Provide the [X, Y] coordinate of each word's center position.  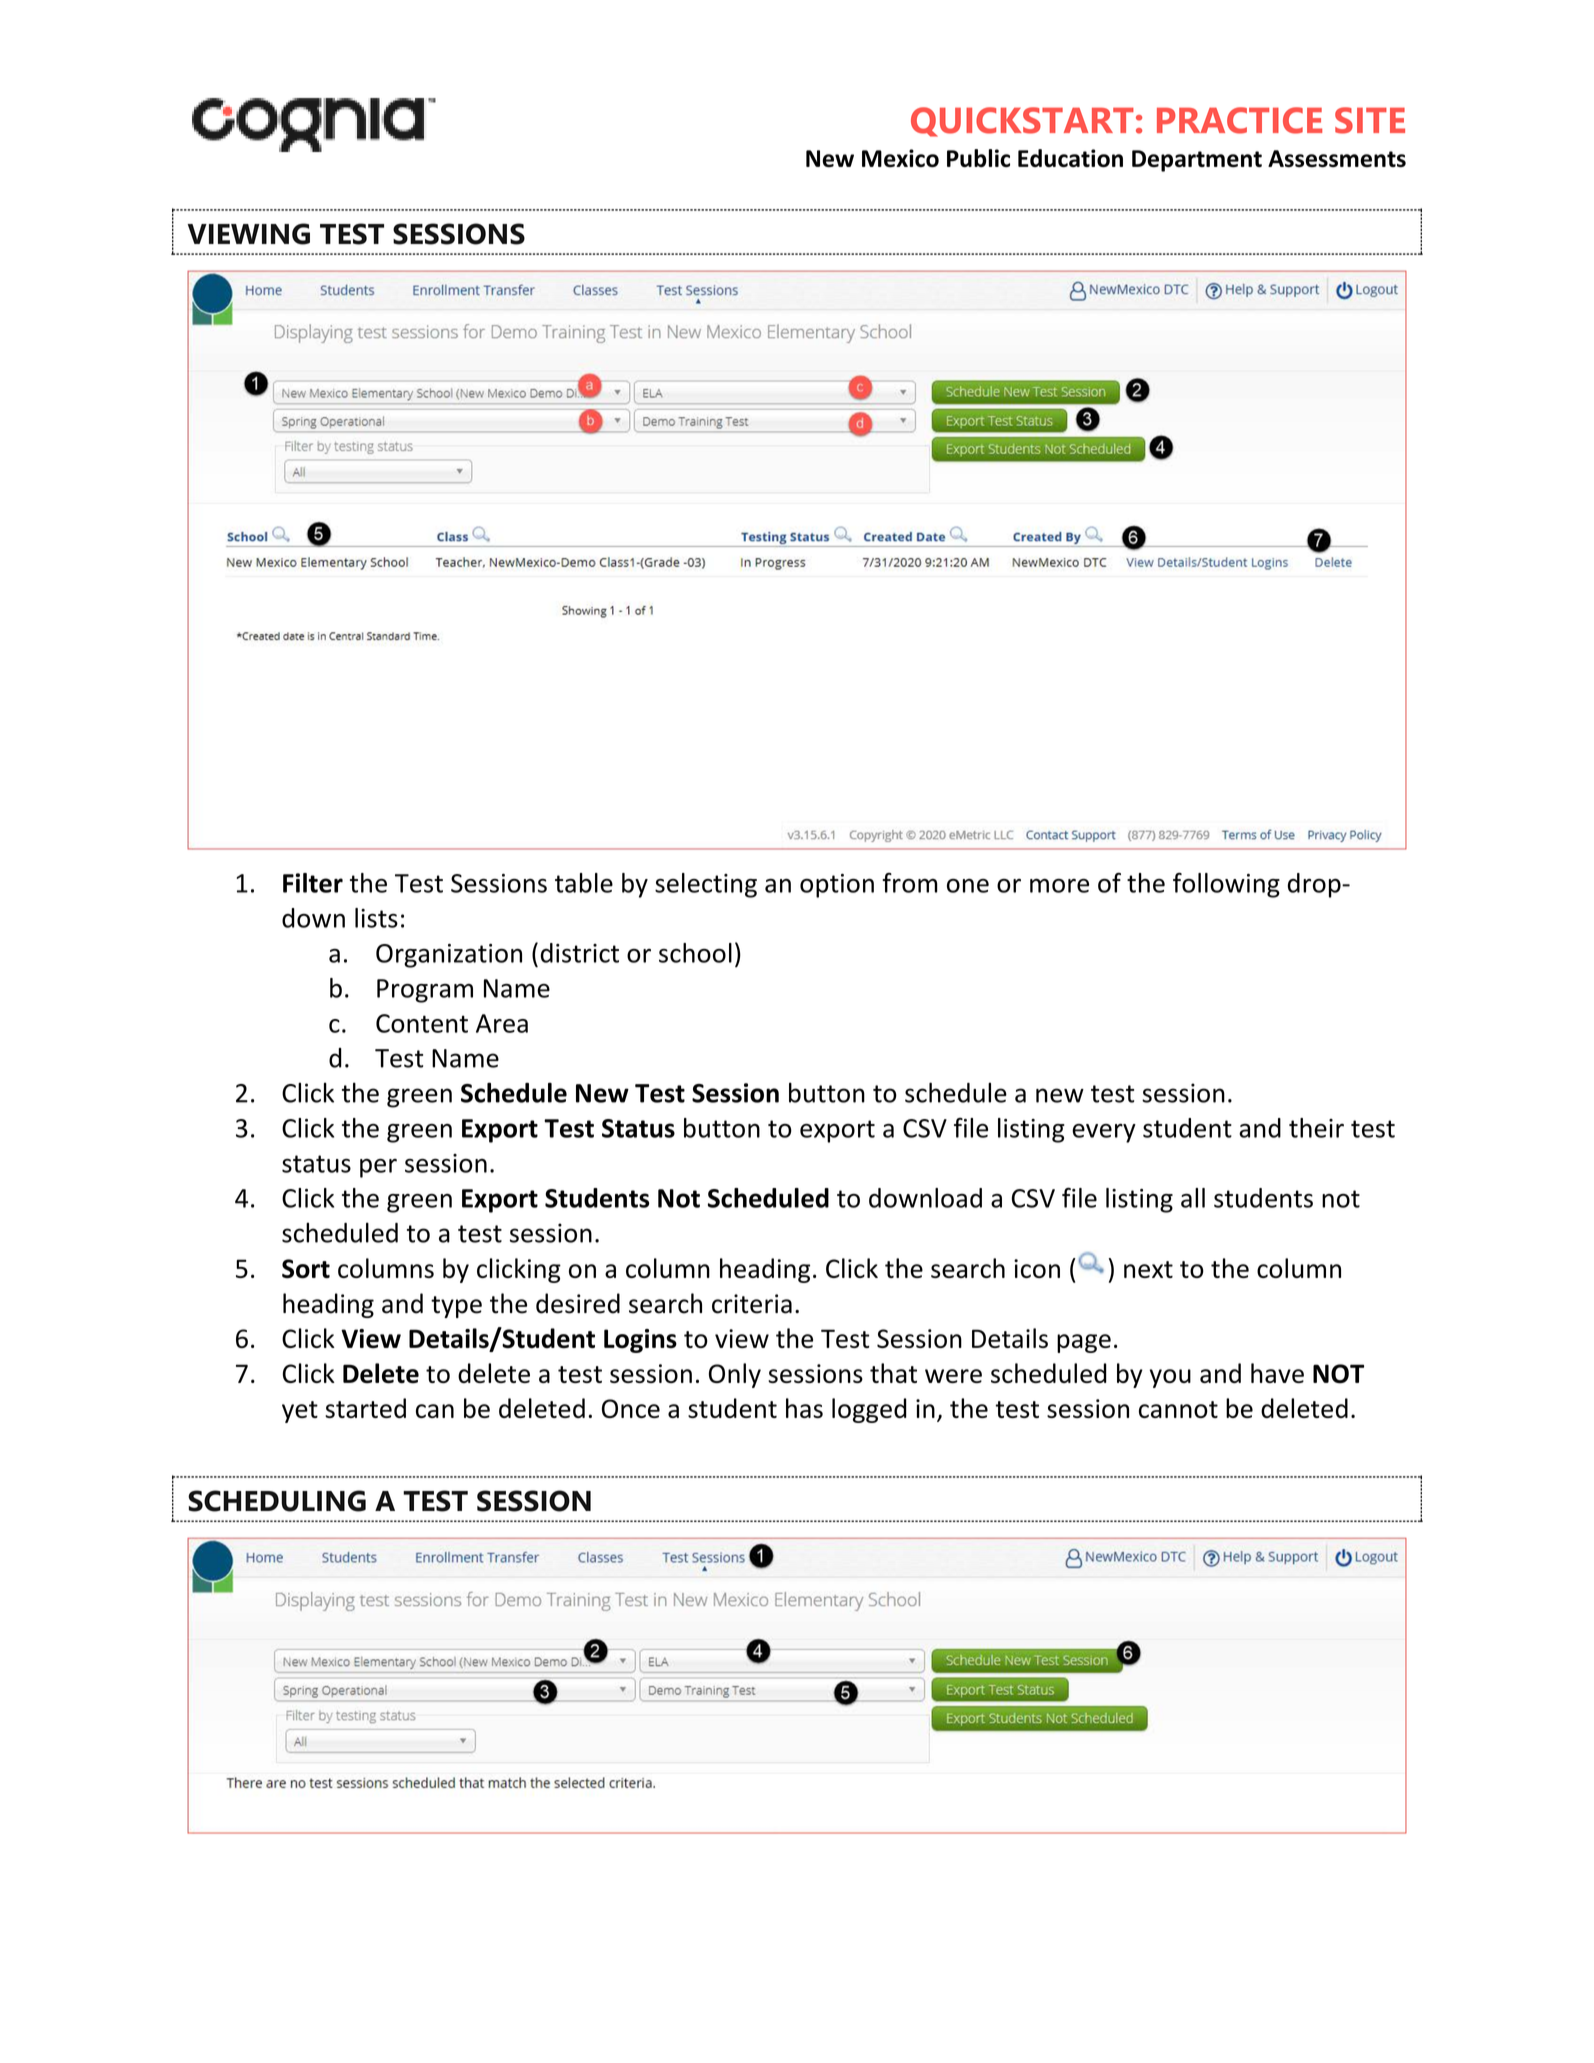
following [1226, 885]
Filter [313, 883]
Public [978, 158]
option [837, 886]
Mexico [900, 158]
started [365, 1408]
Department [1197, 161]
